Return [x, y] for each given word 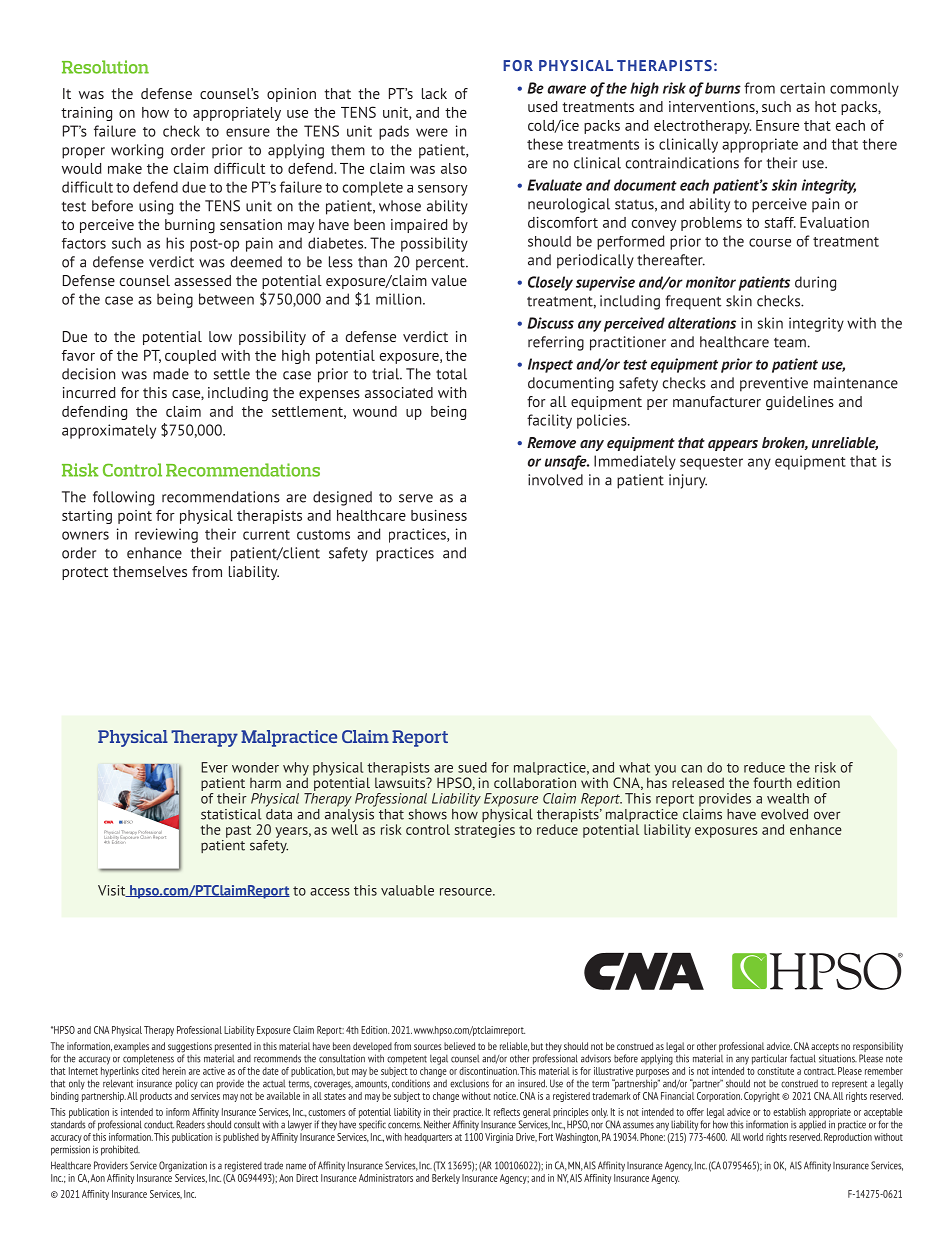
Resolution [105, 67]
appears [733, 445]
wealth [788, 798]
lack [434, 93]
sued [472, 767]
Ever [214, 767]
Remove [551, 442]
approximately [109, 431]
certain [802, 88]
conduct [159, 1124]
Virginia [499, 1138]
